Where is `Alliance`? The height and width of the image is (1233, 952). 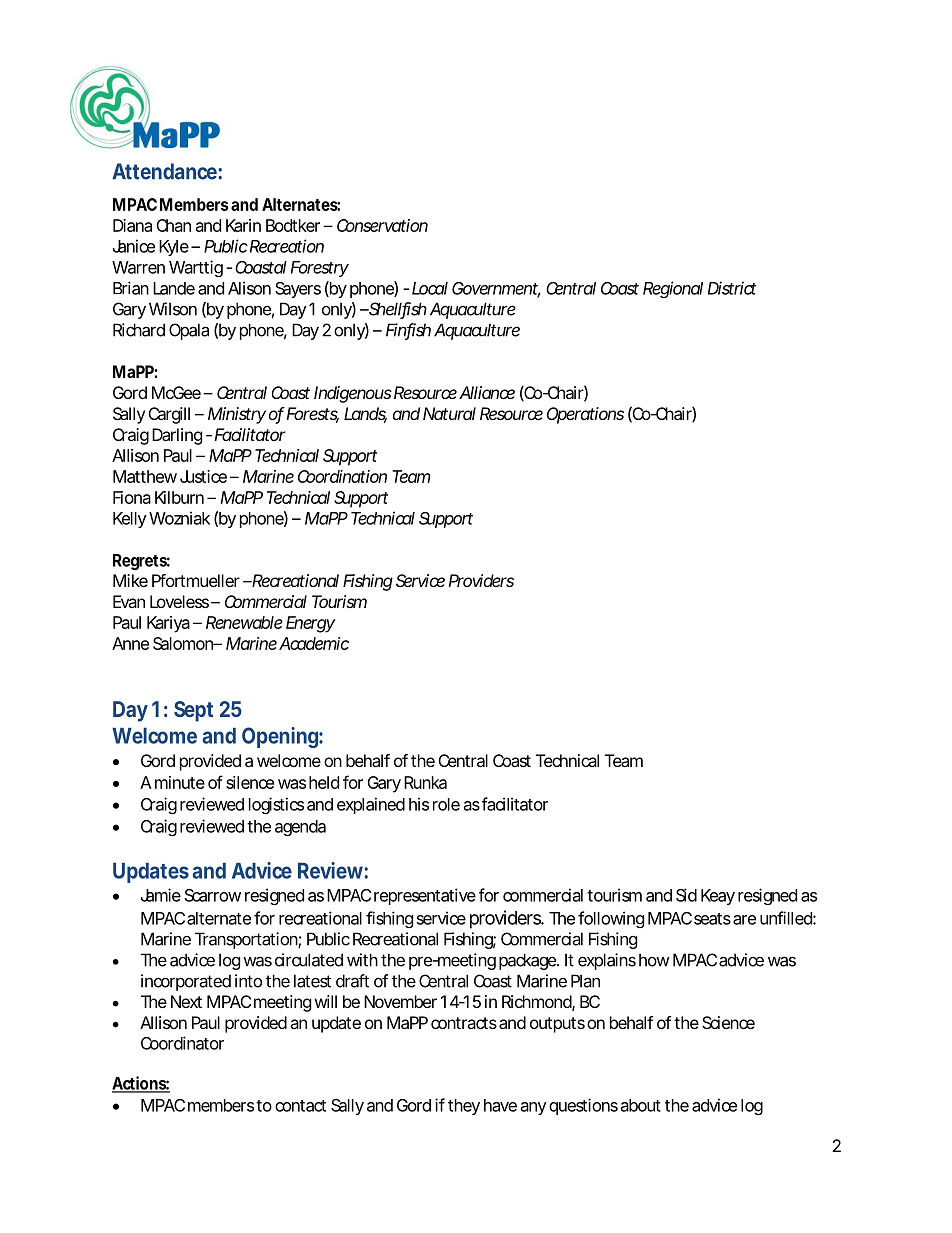 Alliance is located at coordinates (487, 392).
